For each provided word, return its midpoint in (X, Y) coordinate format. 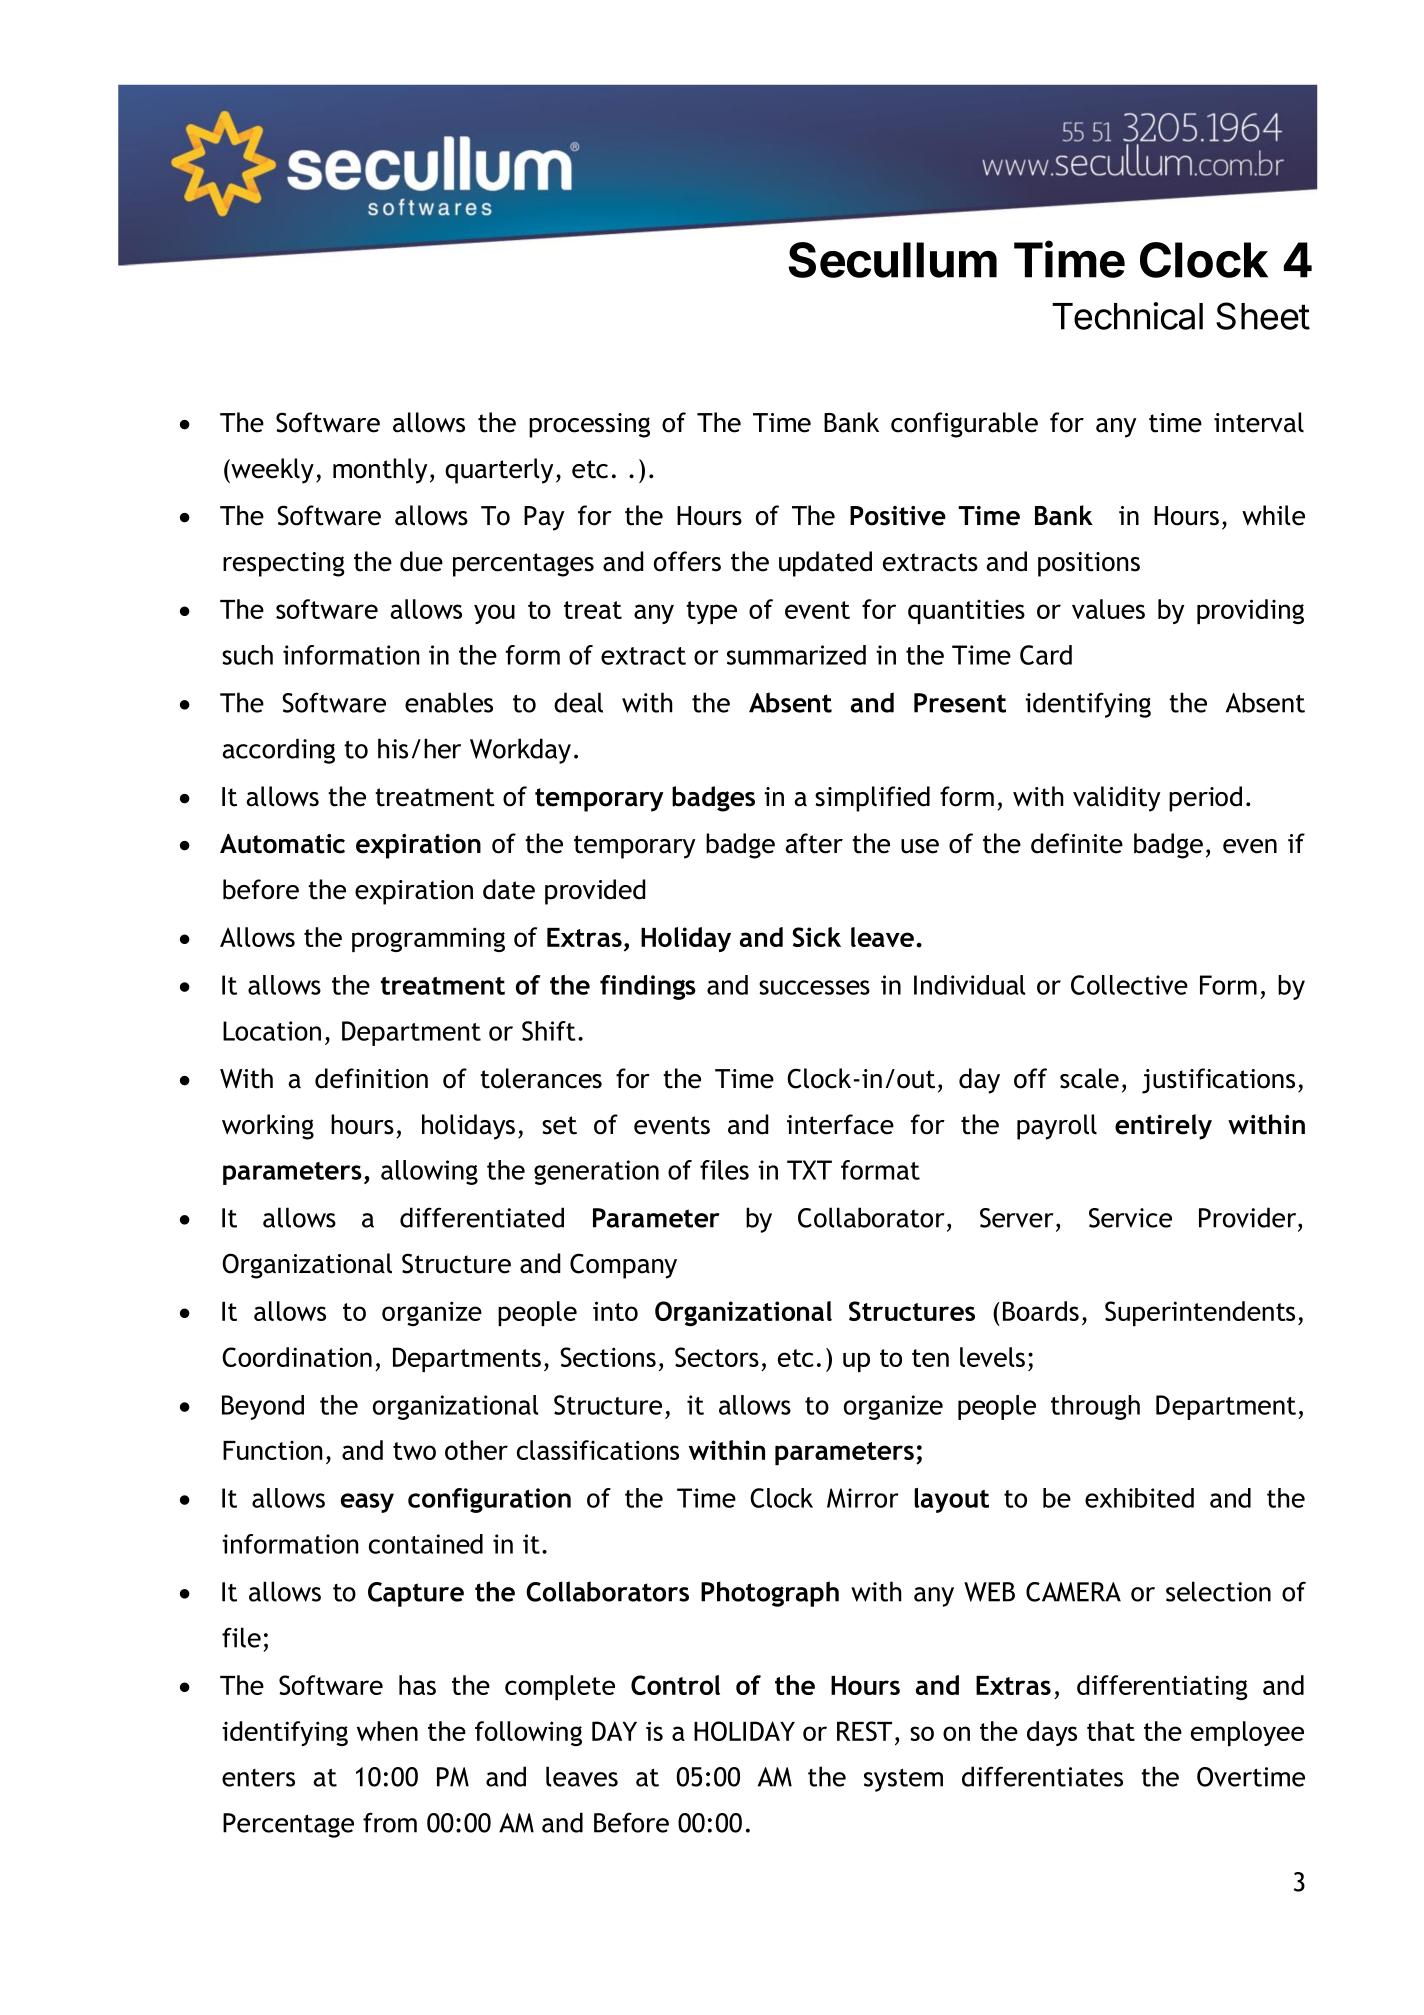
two (414, 1451)
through (1095, 1407)
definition (371, 1078)
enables (449, 702)
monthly (380, 471)
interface (840, 1124)
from (390, 1822)
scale (1089, 1078)
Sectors (717, 1357)
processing (589, 425)
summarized (796, 655)
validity (1116, 799)
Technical (1127, 316)
